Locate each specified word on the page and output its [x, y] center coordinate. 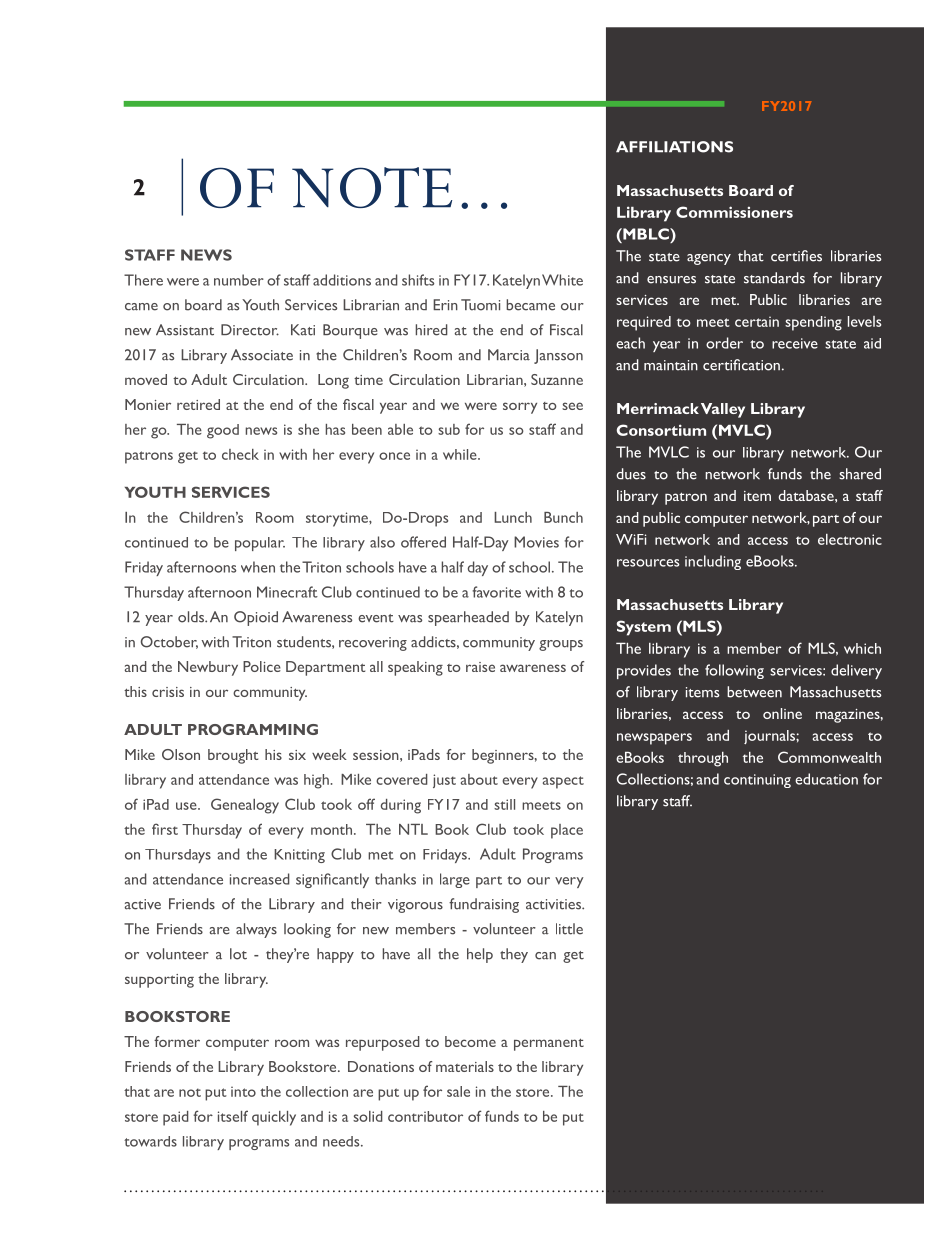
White [562, 280]
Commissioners [734, 212]
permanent [549, 1044]
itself [233, 1116]
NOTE [372, 187]
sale [458, 1091]
